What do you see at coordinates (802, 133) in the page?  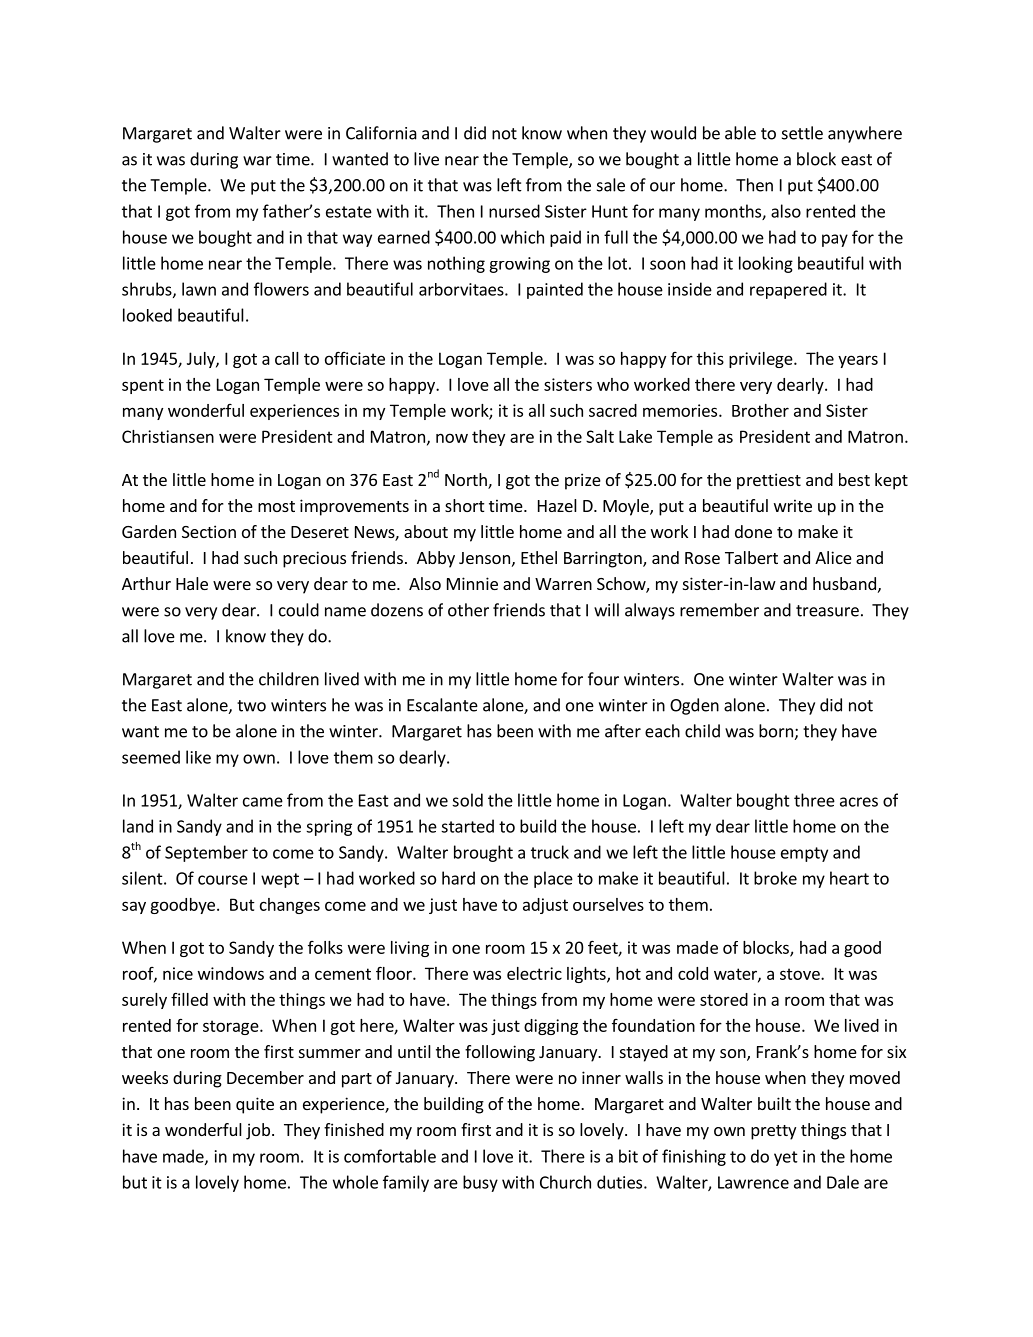 I see `settle` at bounding box center [802, 133].
